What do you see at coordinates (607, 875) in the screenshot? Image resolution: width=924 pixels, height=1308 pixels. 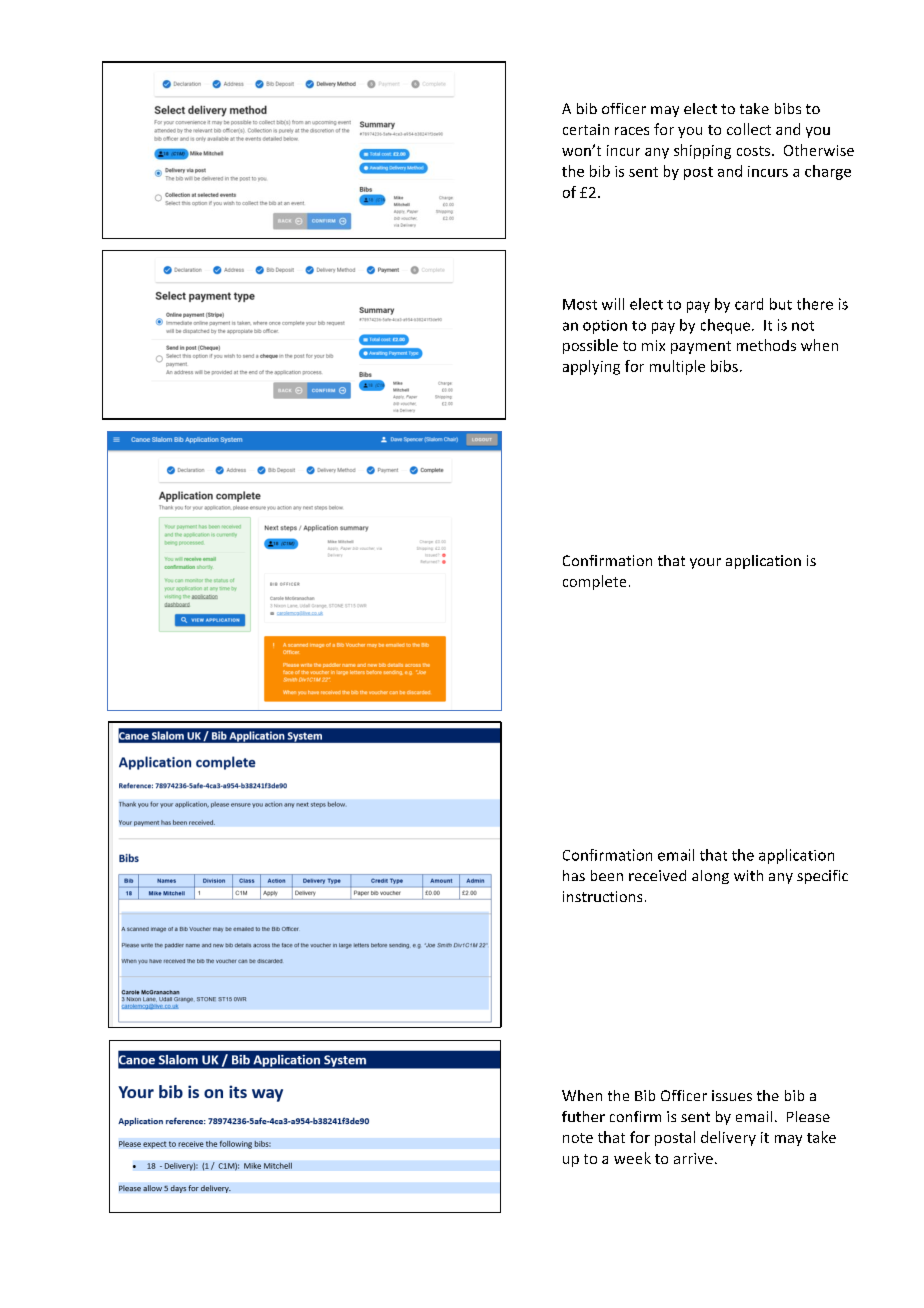 I see `been` at bounding box center [607, 875].
